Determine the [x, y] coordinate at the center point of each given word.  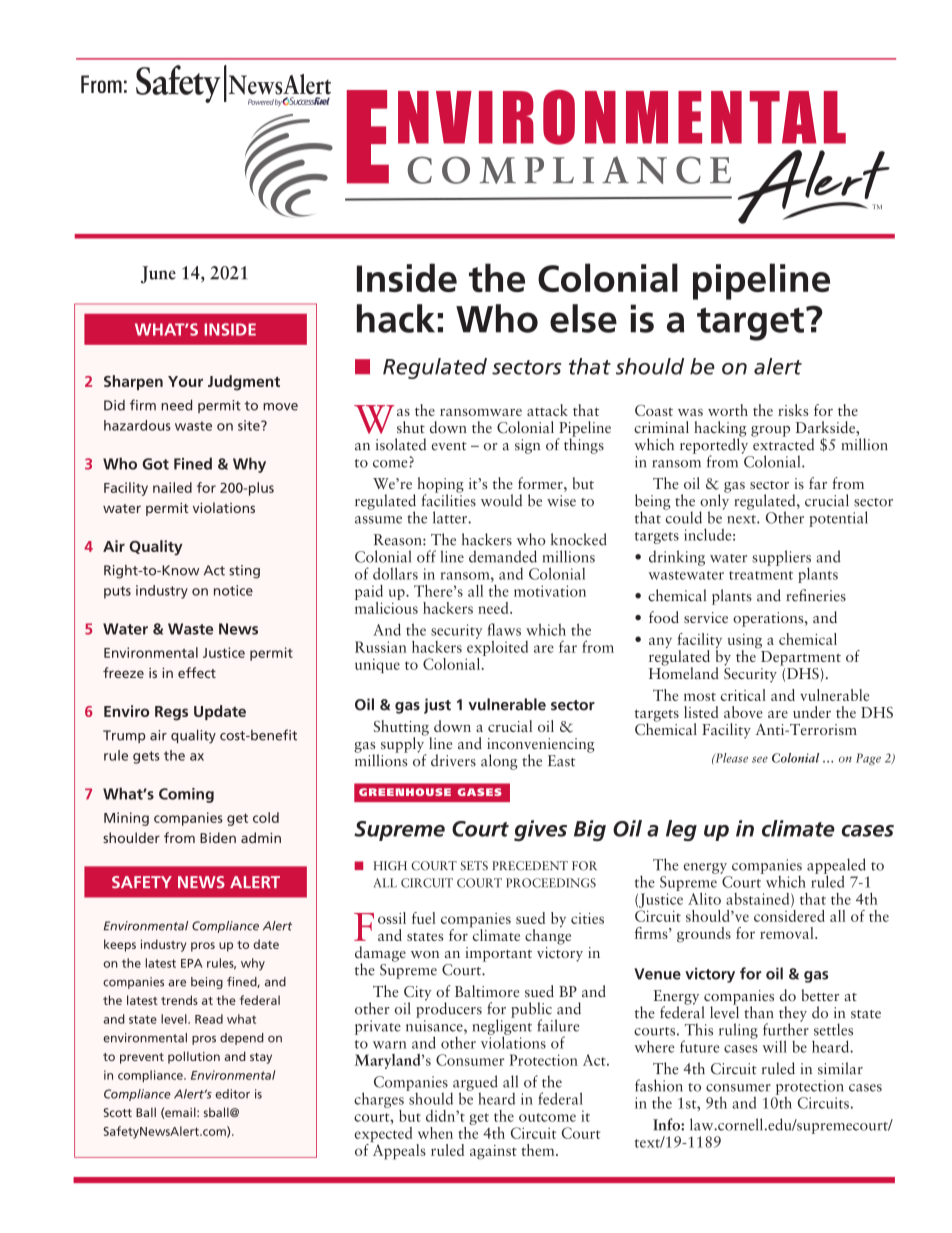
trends [179, 1000]
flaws [504, 629]
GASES [480, 792]
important [498, 954]
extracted [783, 443]
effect [197, 672]
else [583, 318]
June [158, 275]
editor [232, 1094]
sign [527, 446]
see [760, 759]
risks [793, 410]
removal [788, 933]
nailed [172, 487]
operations [769, 619]
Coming [186, 795]
